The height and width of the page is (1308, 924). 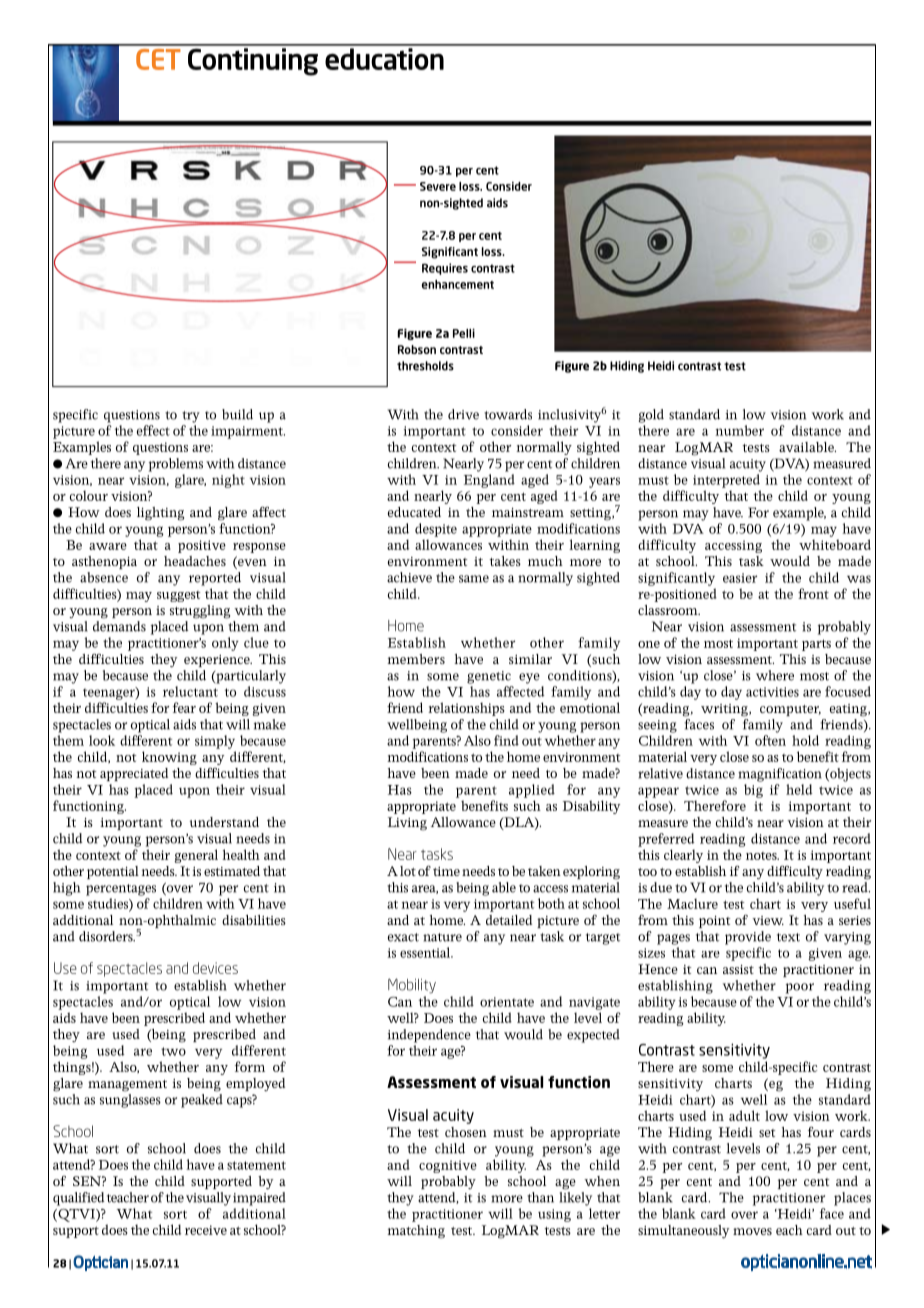 What do you see at coordinates (651, 416) in the page?
I see `gold` at bounding box center [651, 416].
